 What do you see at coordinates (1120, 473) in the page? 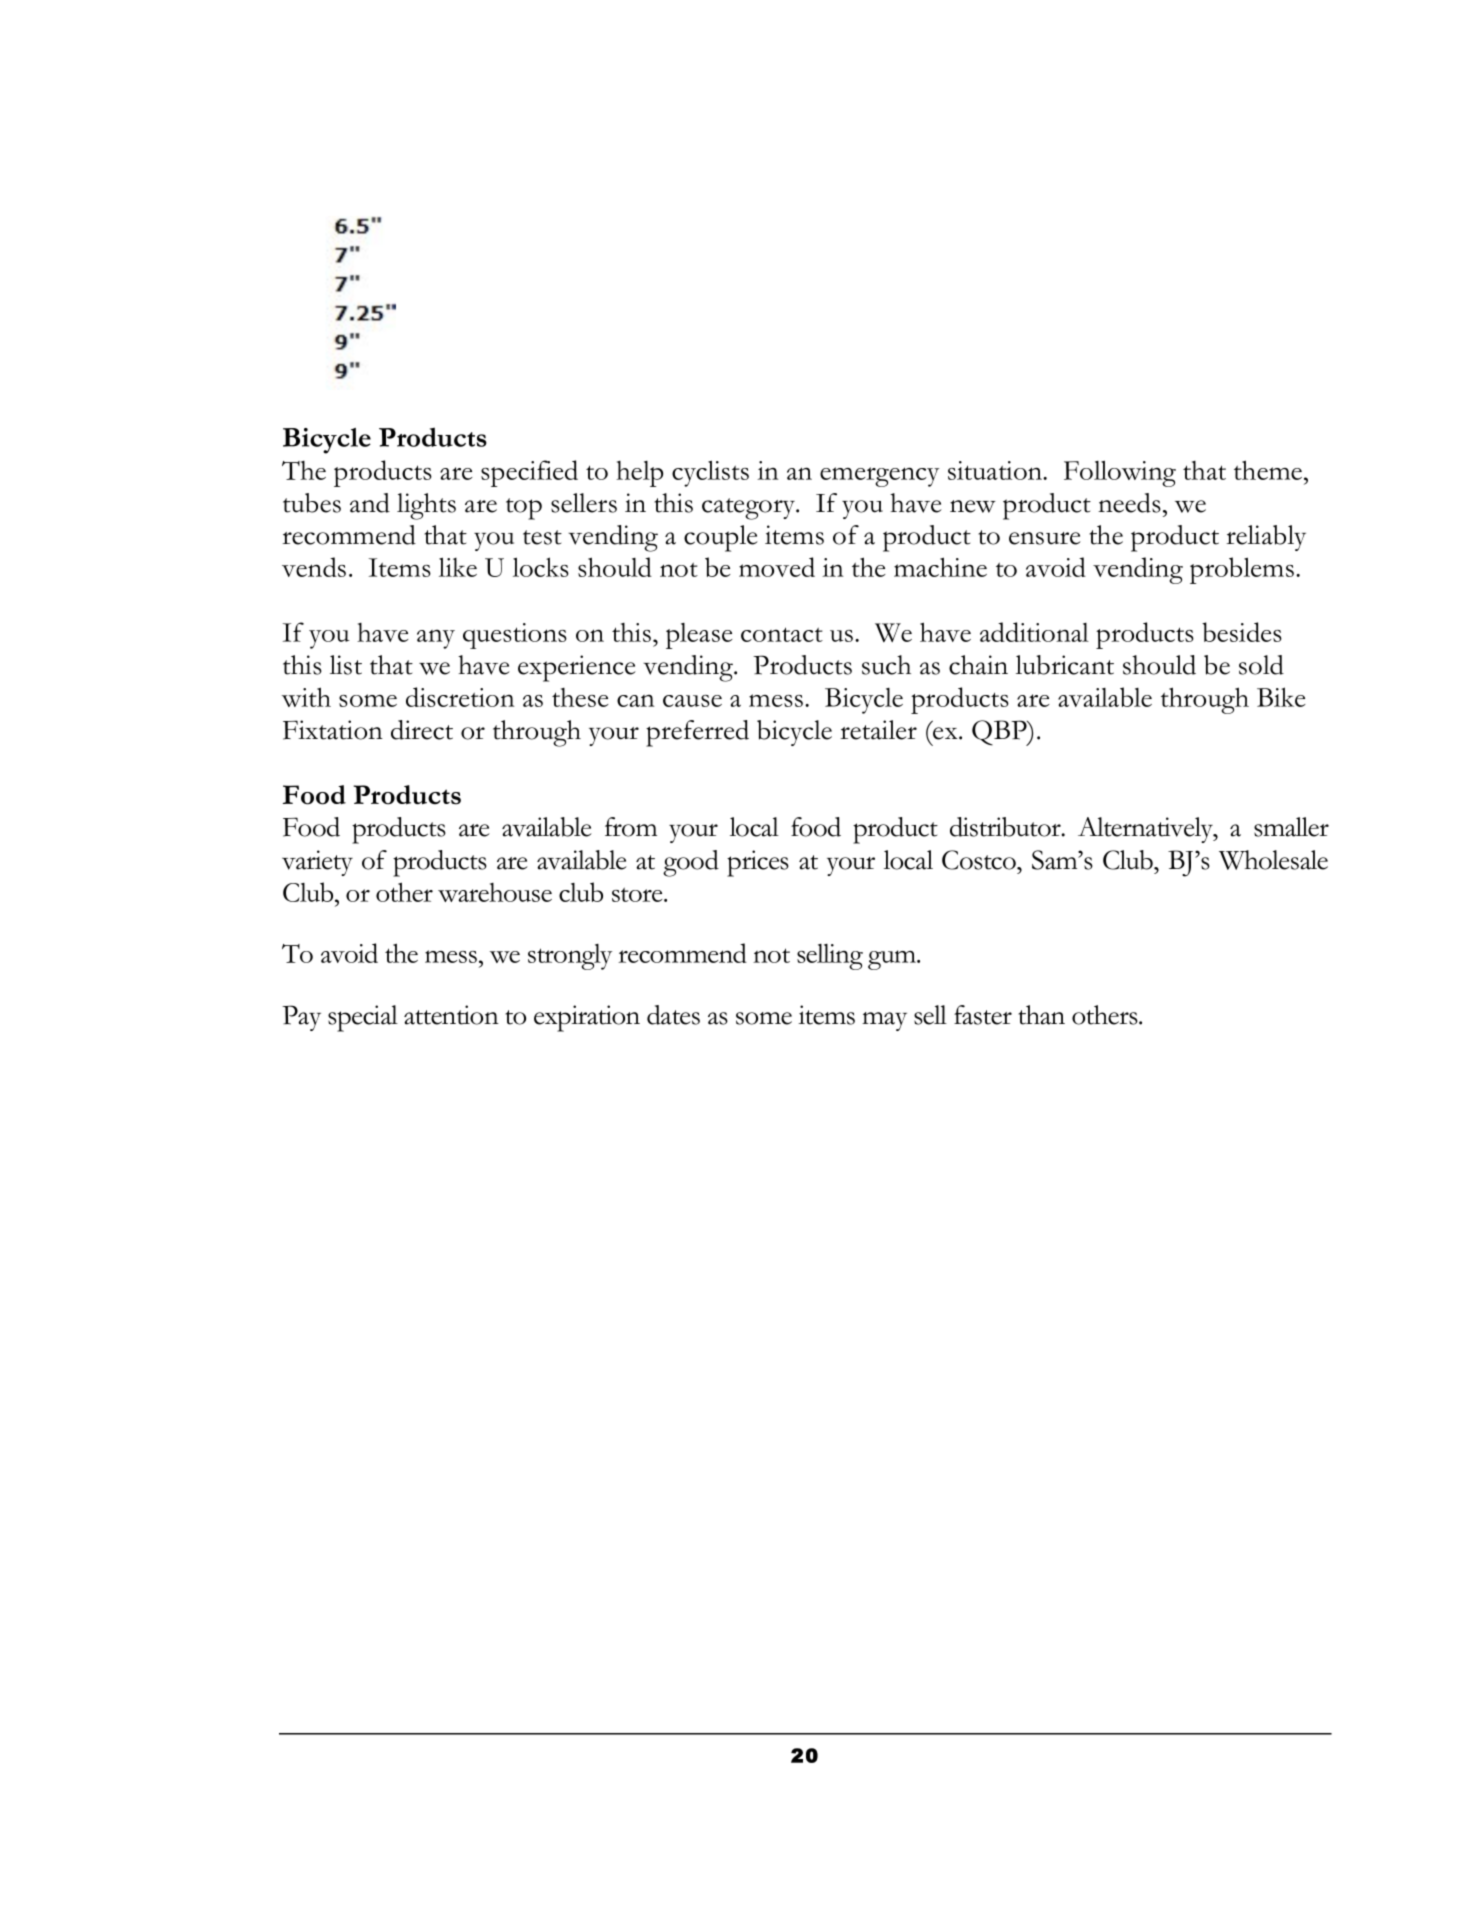
I see `Following` at bounding box center [1120, 473].
